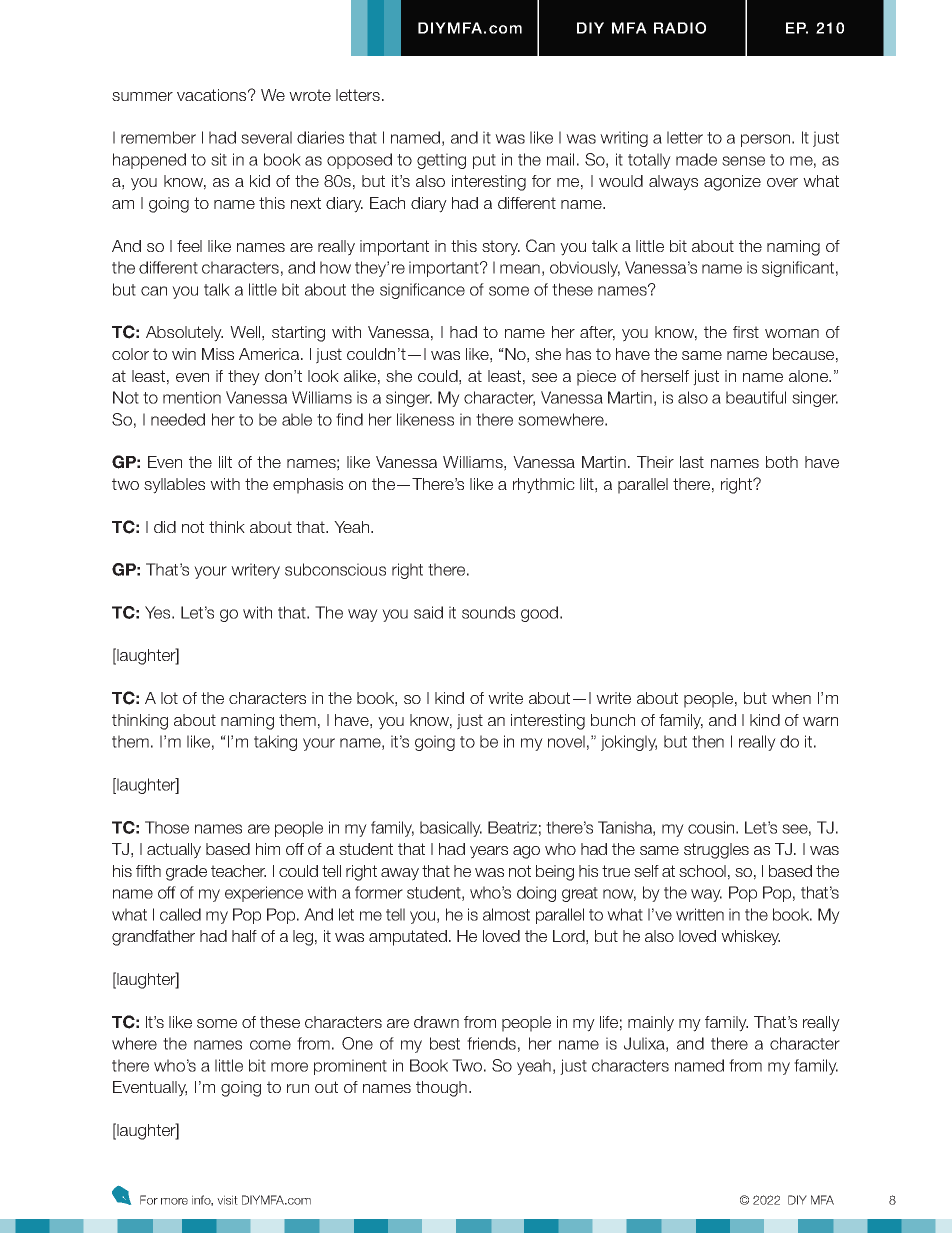 Image resolution: width=952 pixels, height=1233 pixels. Describe the element at coordinates (544, 486) in the screenshot. I see `rhythmic` at that location.
